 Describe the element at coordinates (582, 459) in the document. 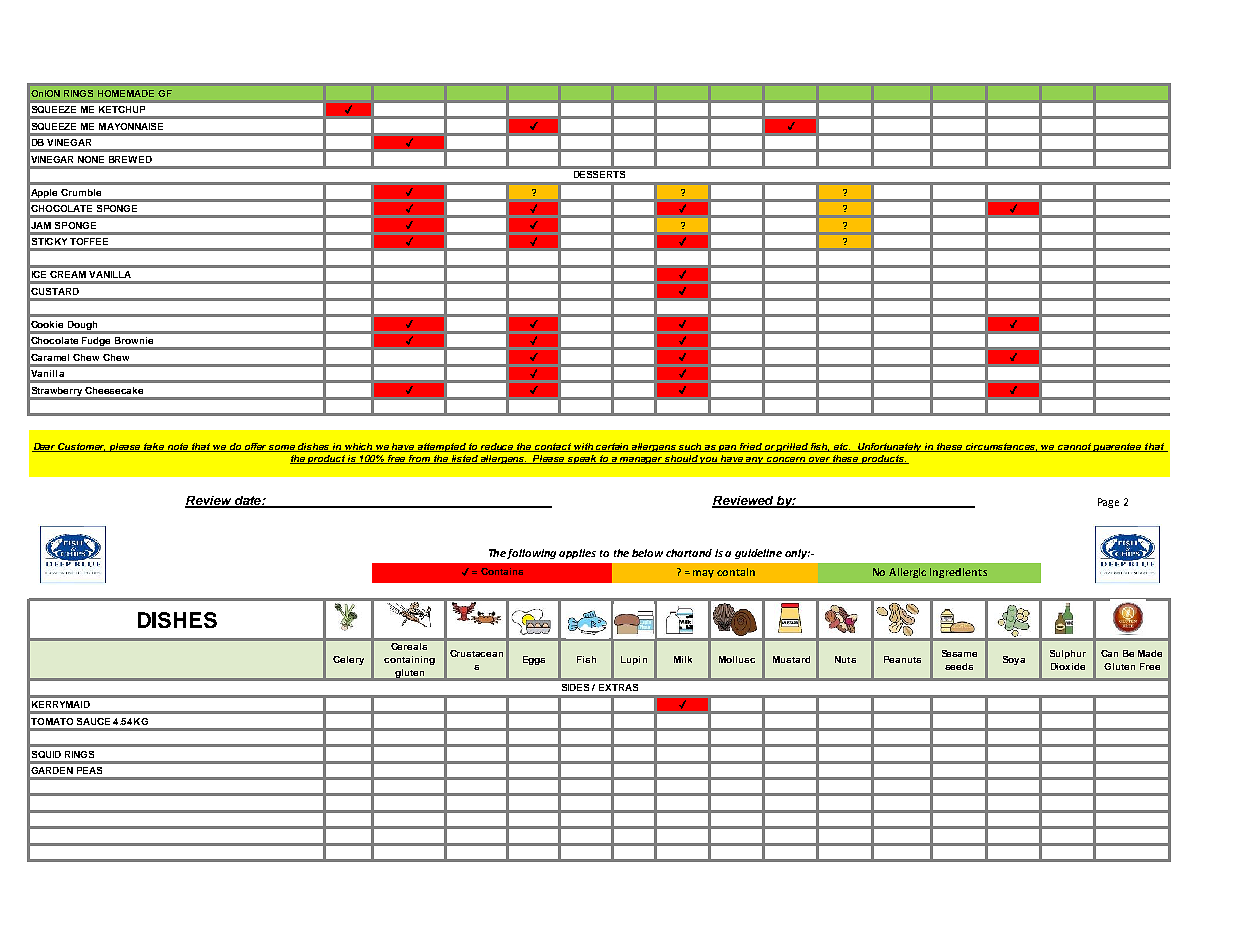

I see `speak` at that location.
